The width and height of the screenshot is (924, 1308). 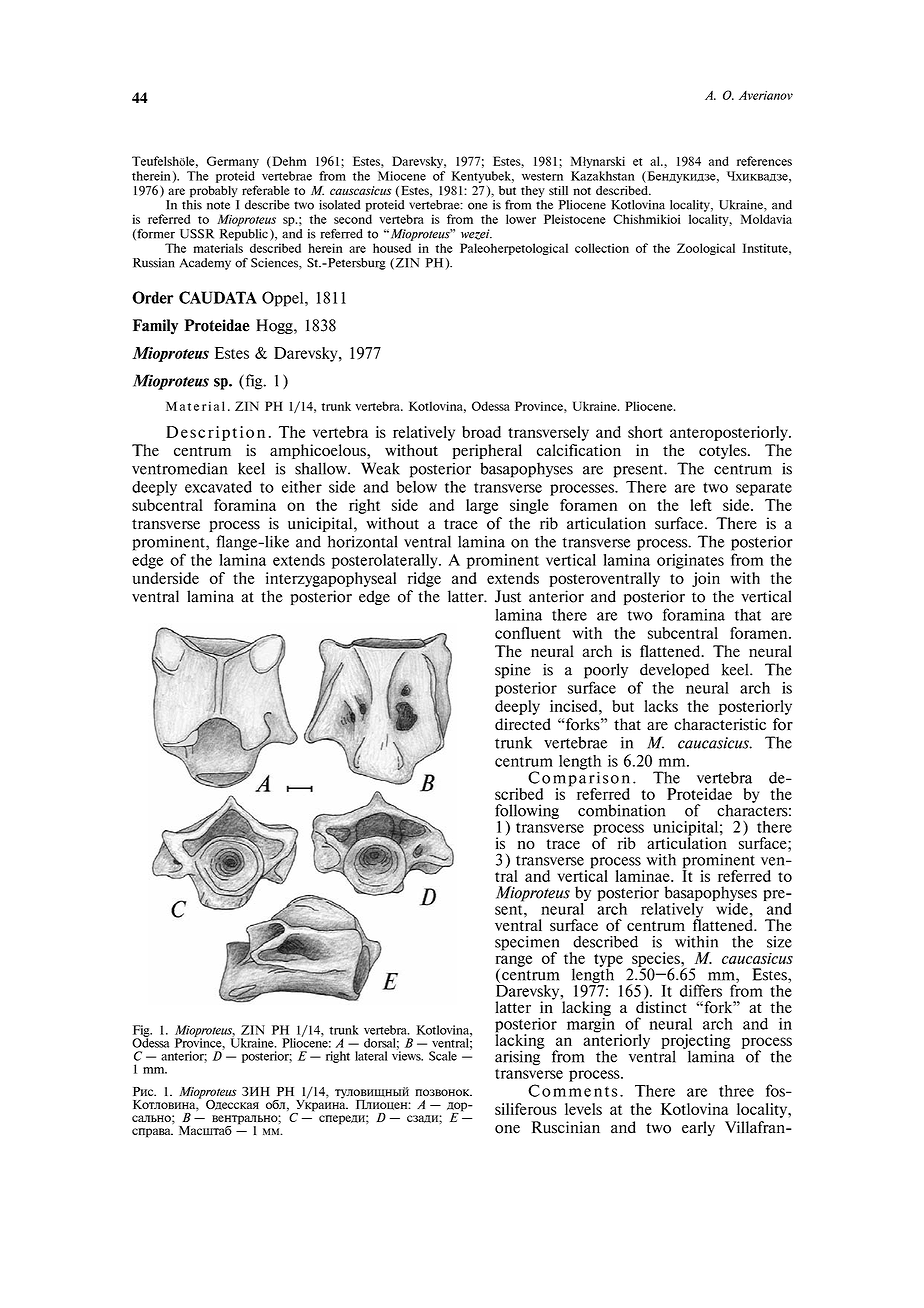 What do you see at coordinates (521, 219) in the screenshot?
I see `lower` at bounding box center [521, 219].
